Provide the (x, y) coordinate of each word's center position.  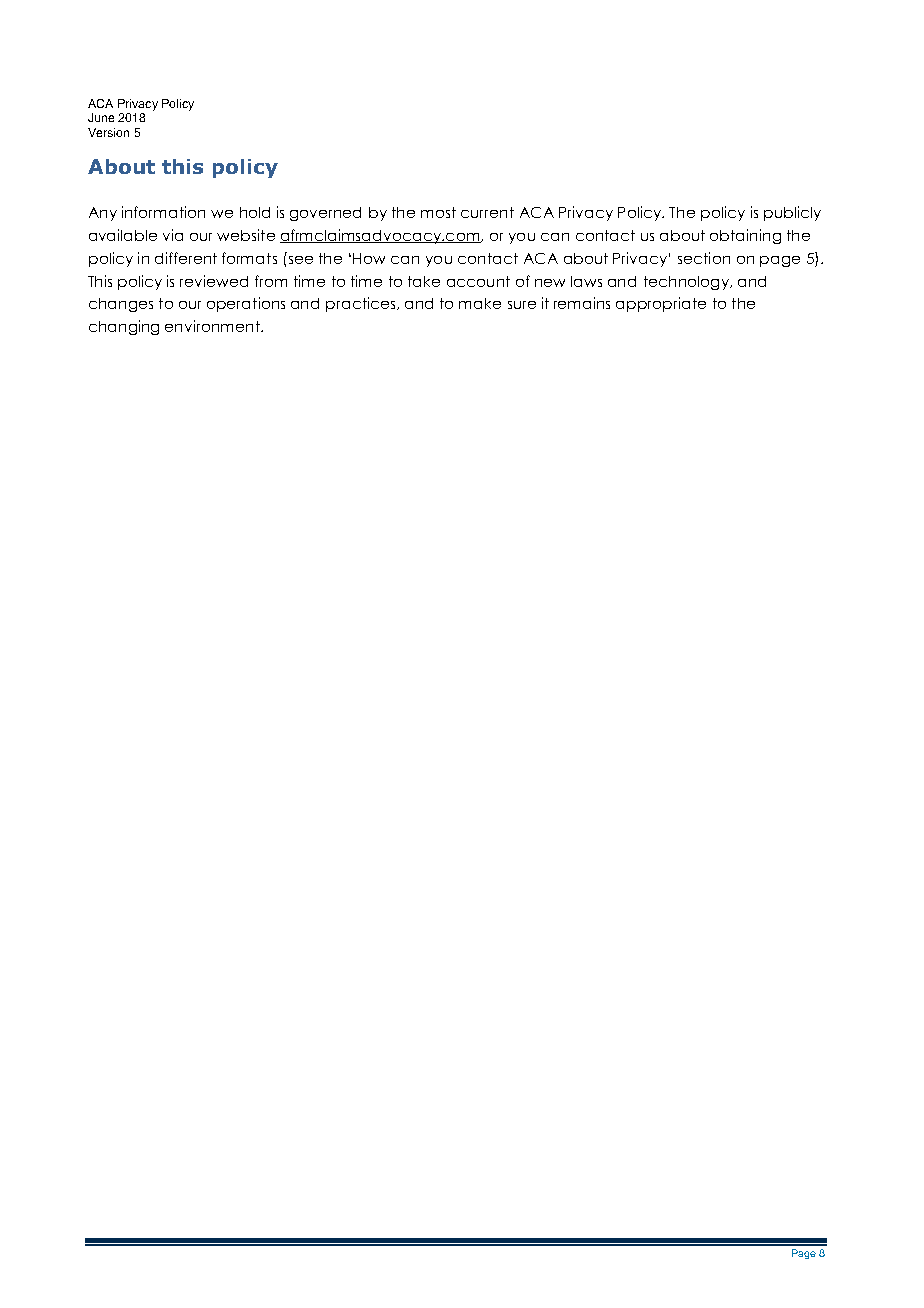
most (438, 212)
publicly (792, 213)
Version (108, 132)
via (173, 235)
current (487, 212)
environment (213, 326)
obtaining (745, 236)
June (101, 117)
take (424, 281)
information (163, 212)
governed (325, 214)
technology (687, 283)
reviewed (214, 281)
